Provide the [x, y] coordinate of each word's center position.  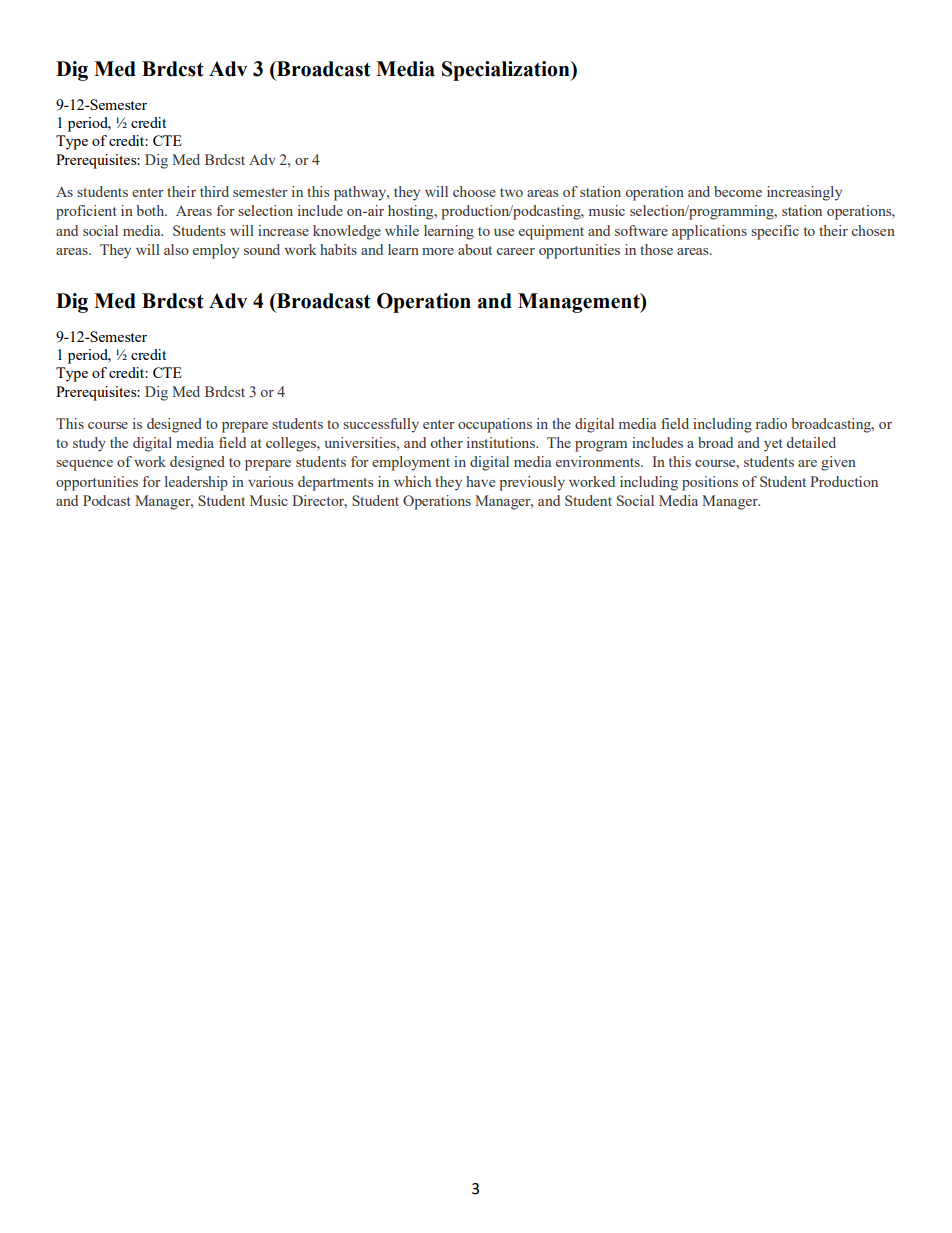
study [89, 444]
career [516, 251]
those [656, 249]
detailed [811, 442]
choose [474, 191]
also [176, 249]
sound [262, 249]
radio [771, 423]
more [438, 251]
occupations [495, 425]
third [214, 191]
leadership [196, 483]
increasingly [804, 193]
